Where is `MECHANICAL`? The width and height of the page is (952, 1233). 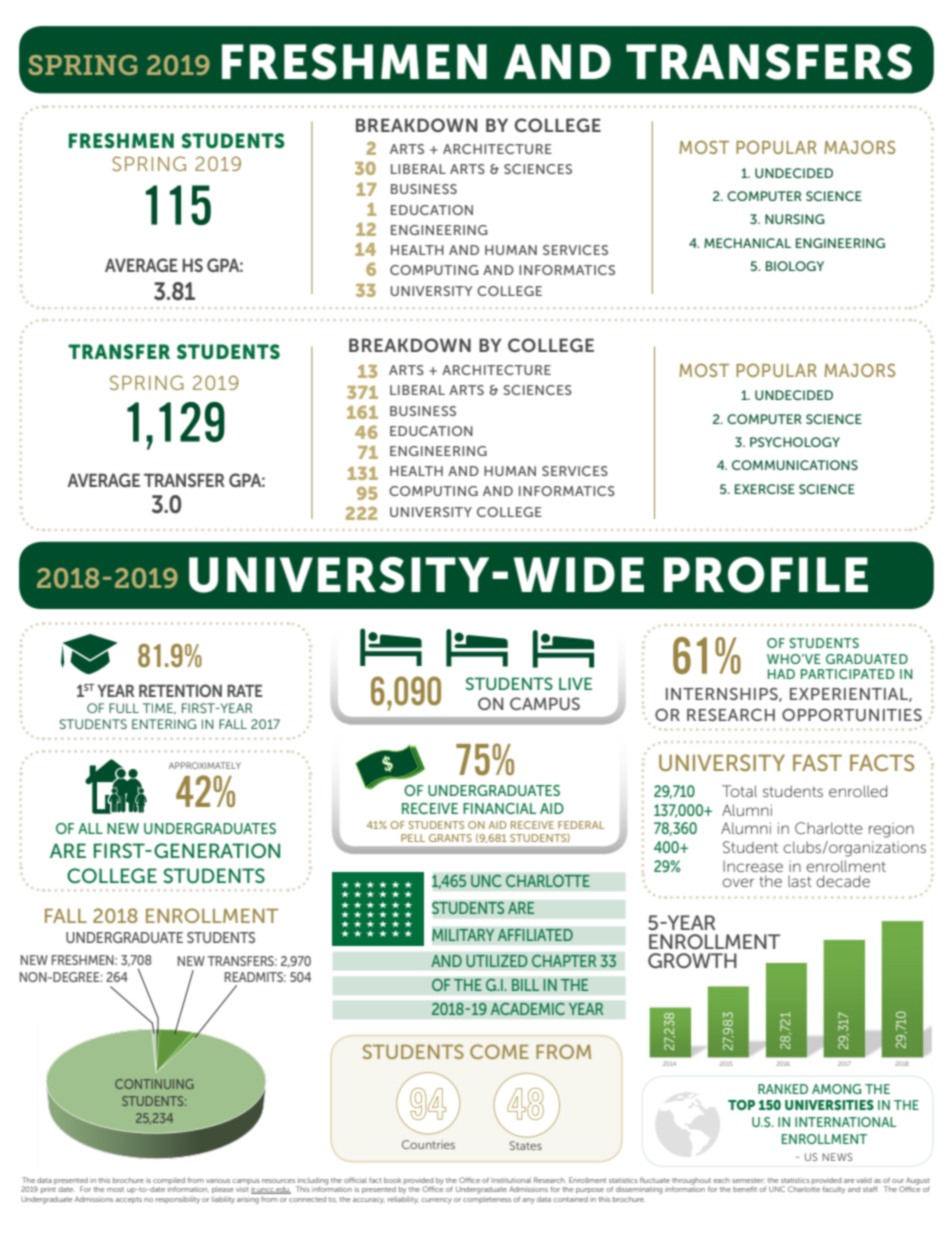
MECHANICAL is located at coordinates (747, 243).
